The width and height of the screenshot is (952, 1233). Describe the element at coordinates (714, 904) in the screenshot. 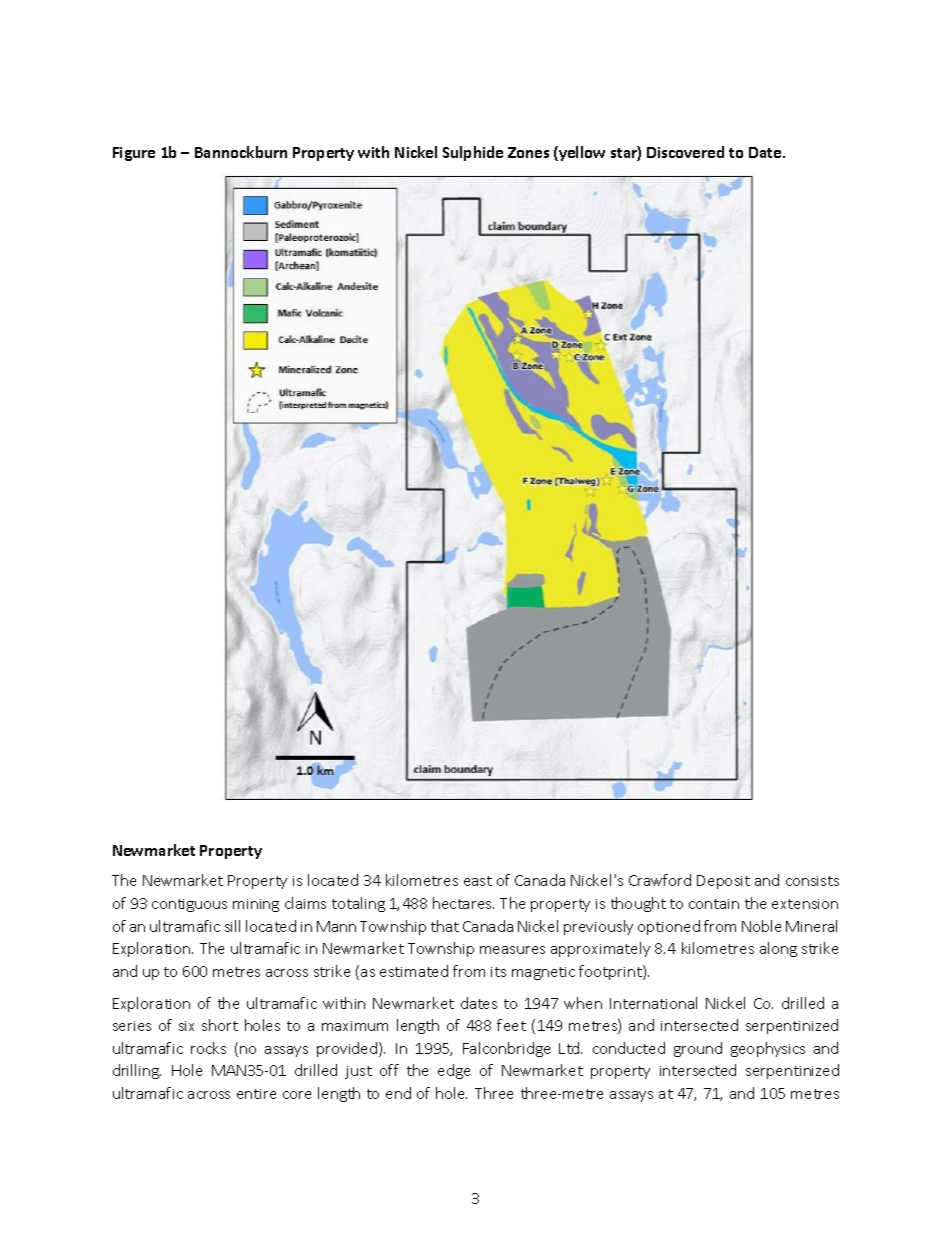

I see `contain` at that location.
